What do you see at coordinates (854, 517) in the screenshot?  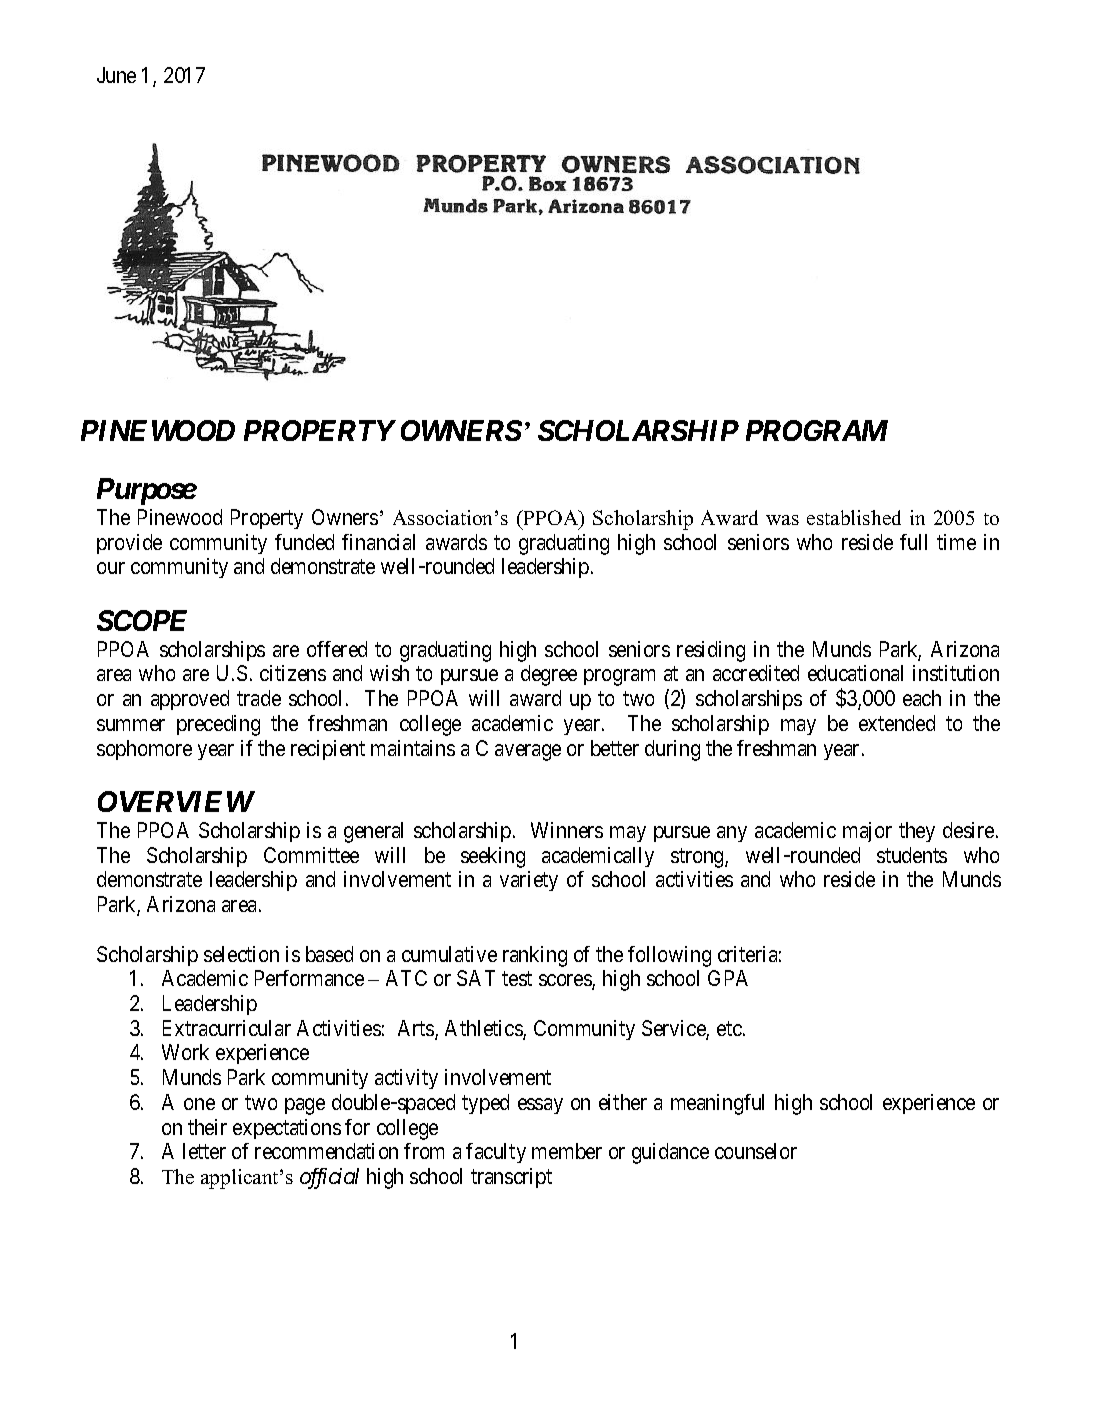 I see `established` at bounding box center [854, 517].
